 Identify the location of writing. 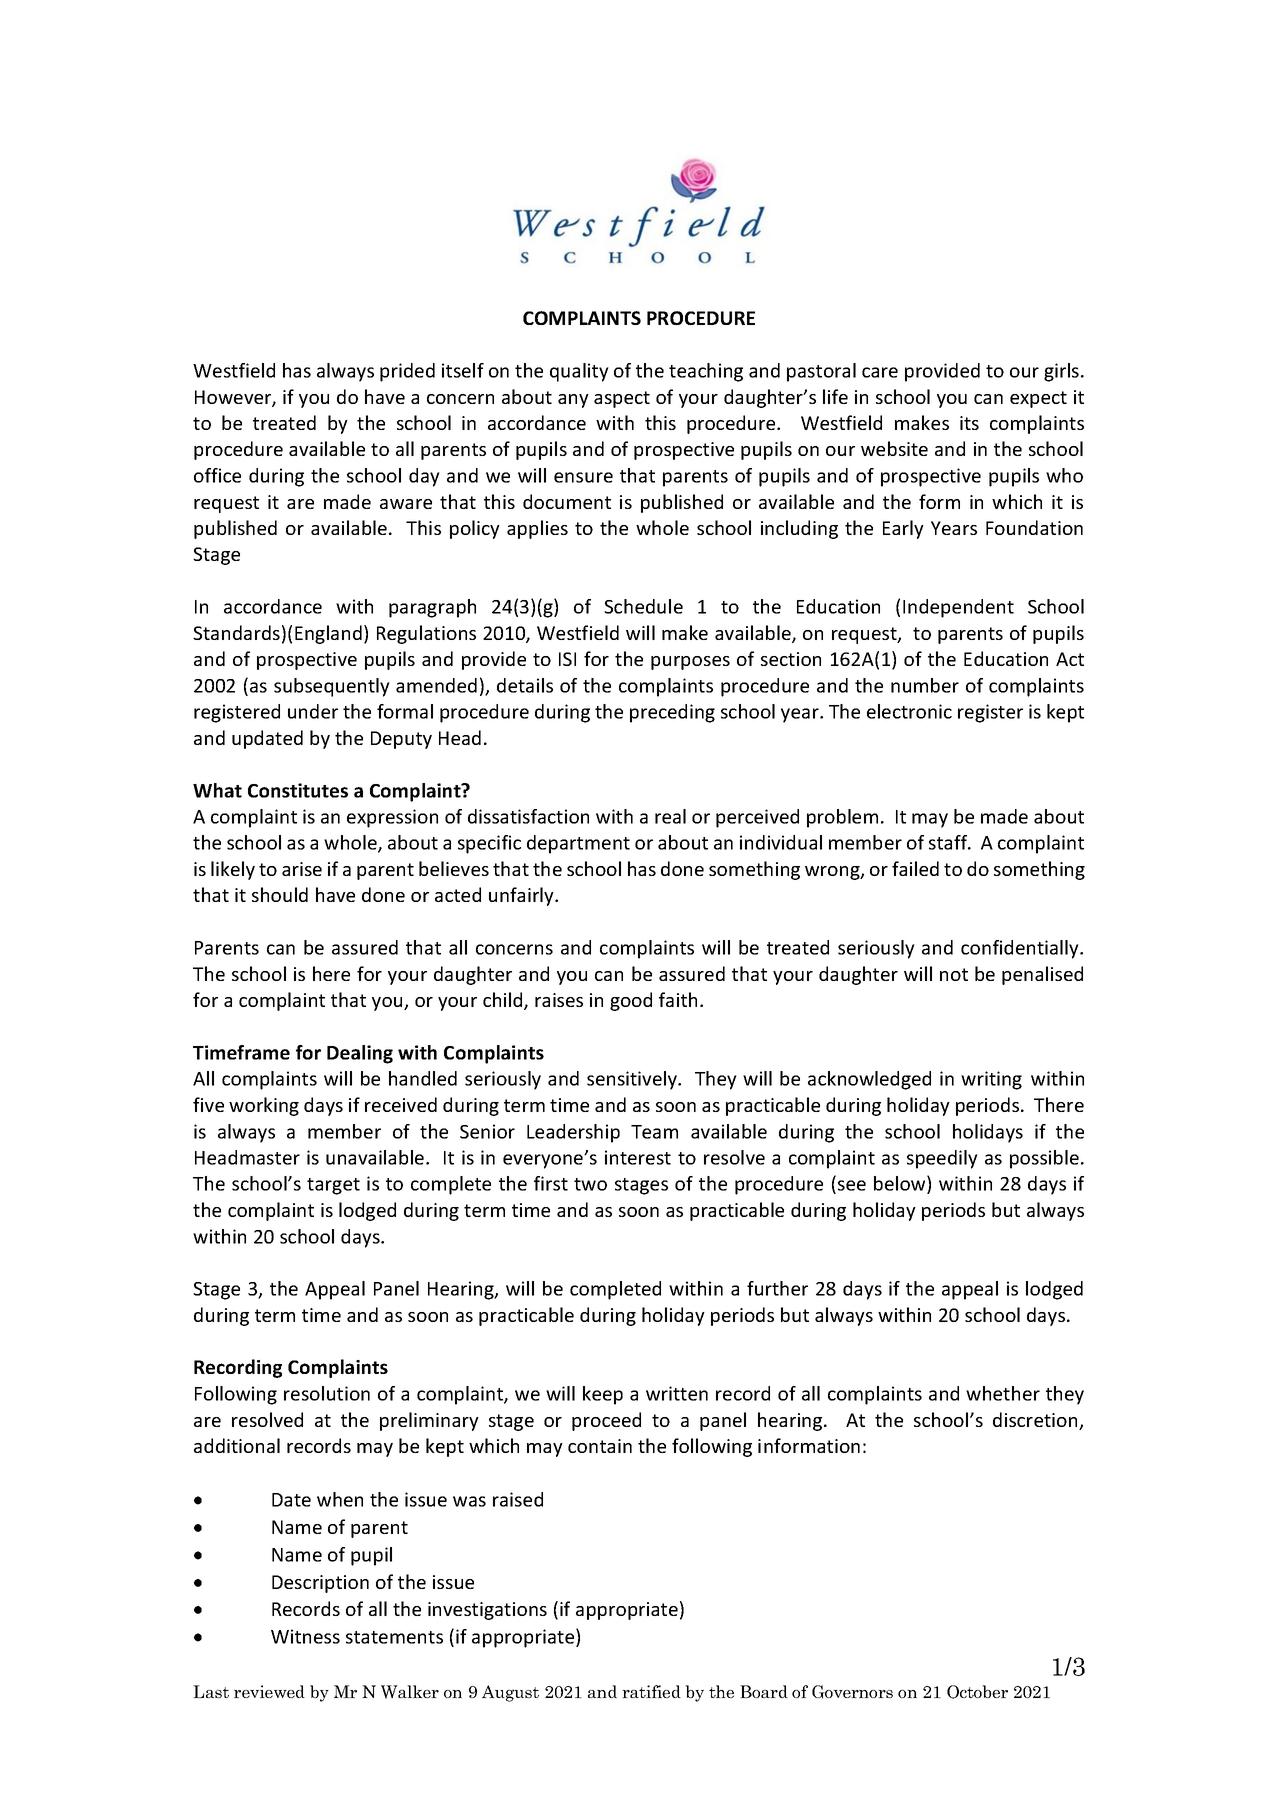
(991, 1080).
